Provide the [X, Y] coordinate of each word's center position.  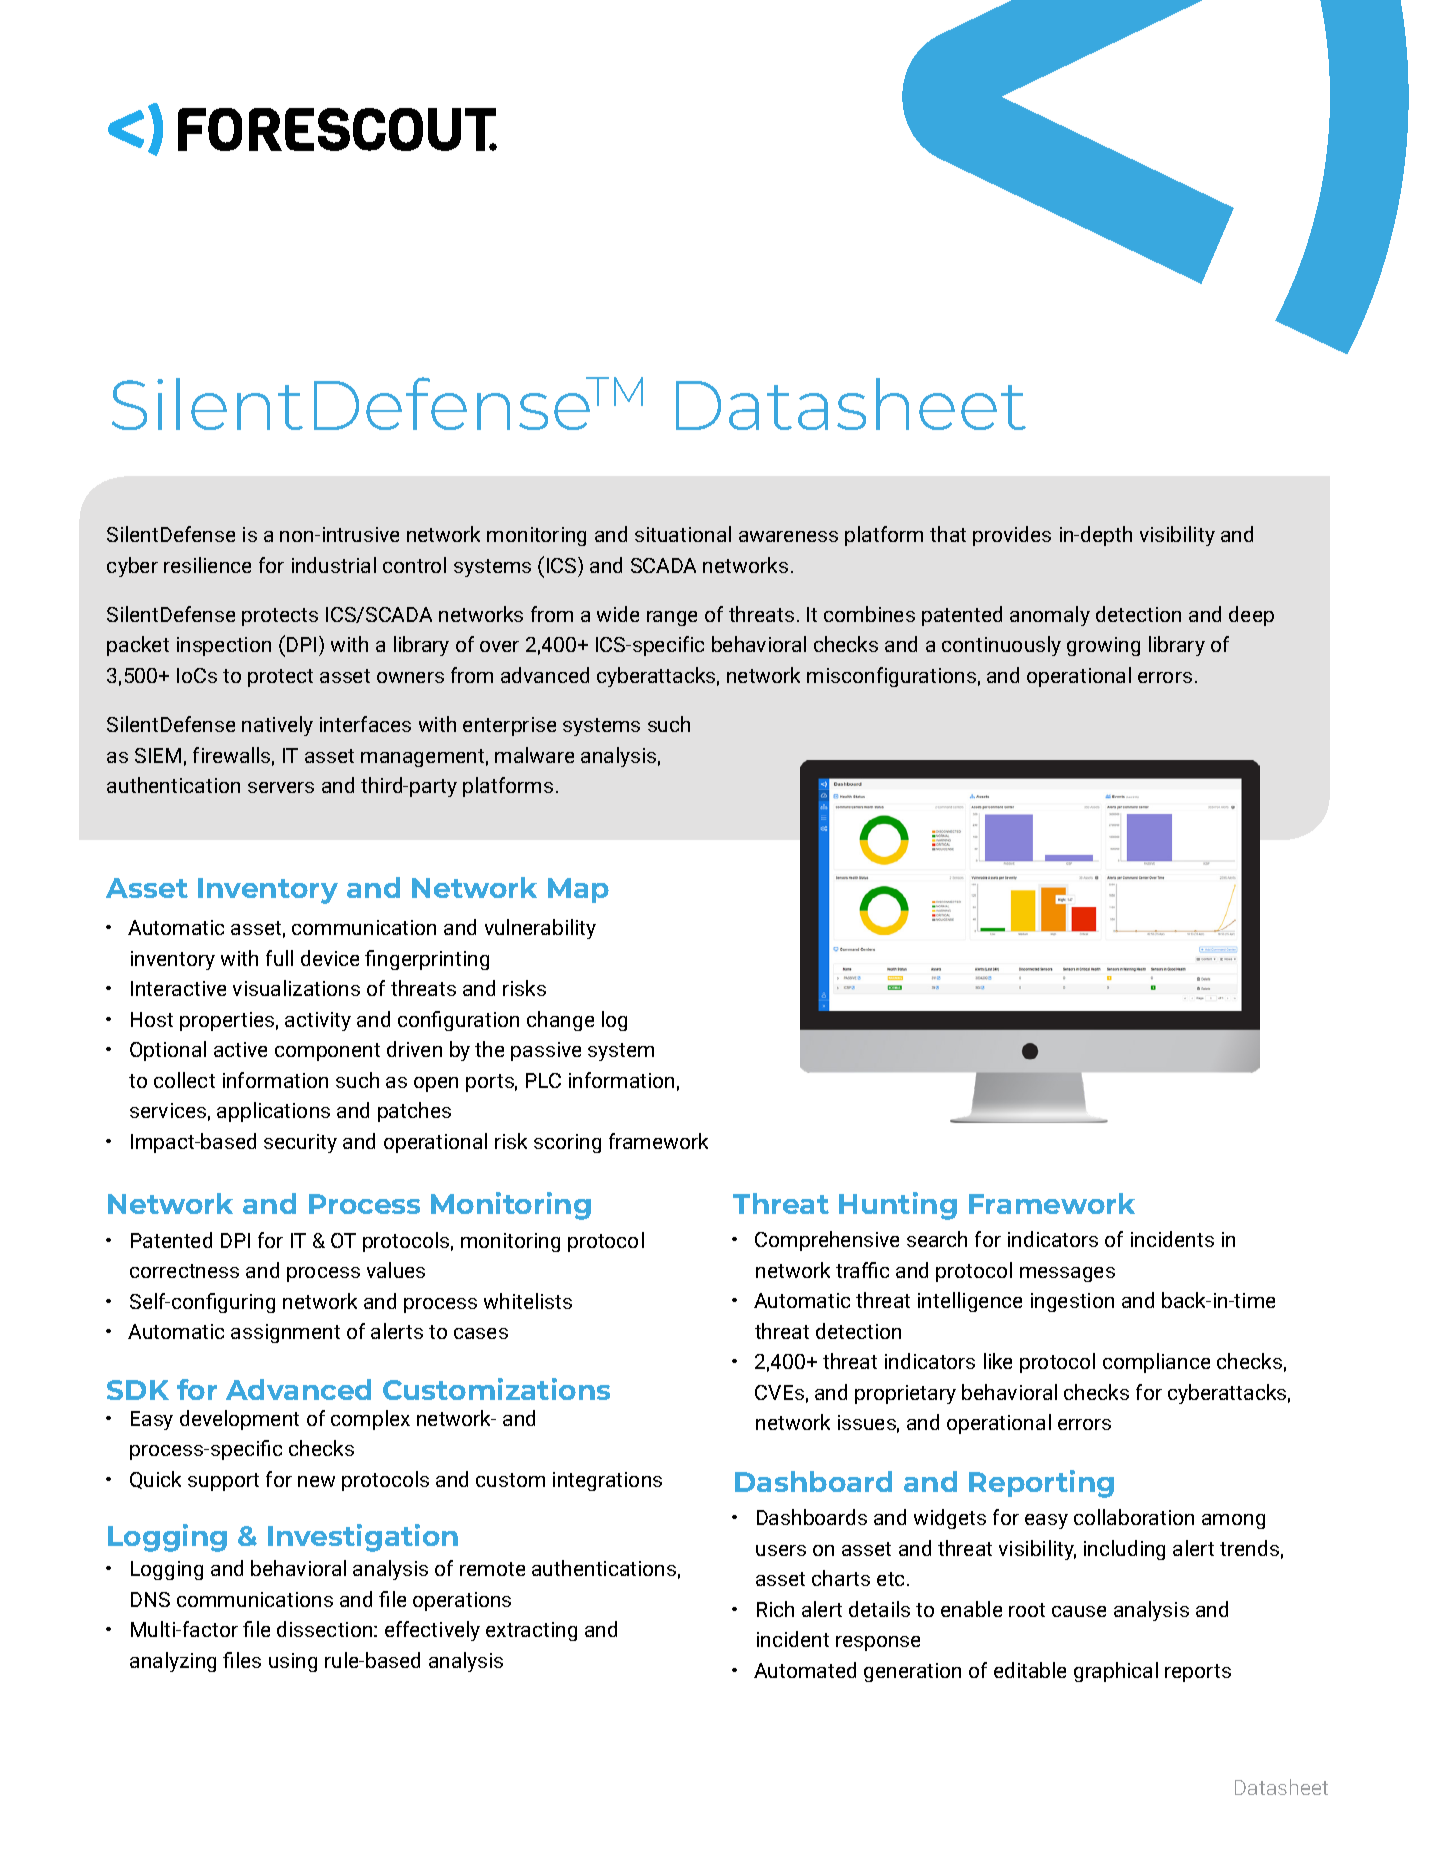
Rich [775, 1609]
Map [578, 890]
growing [1103, 646]
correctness [184, 1271]
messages [1067, 1274]
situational [683, 534]
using [293, 1662]
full [279, 958]
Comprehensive [827, 1241]
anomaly [1050, 616]
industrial [334, 565]
